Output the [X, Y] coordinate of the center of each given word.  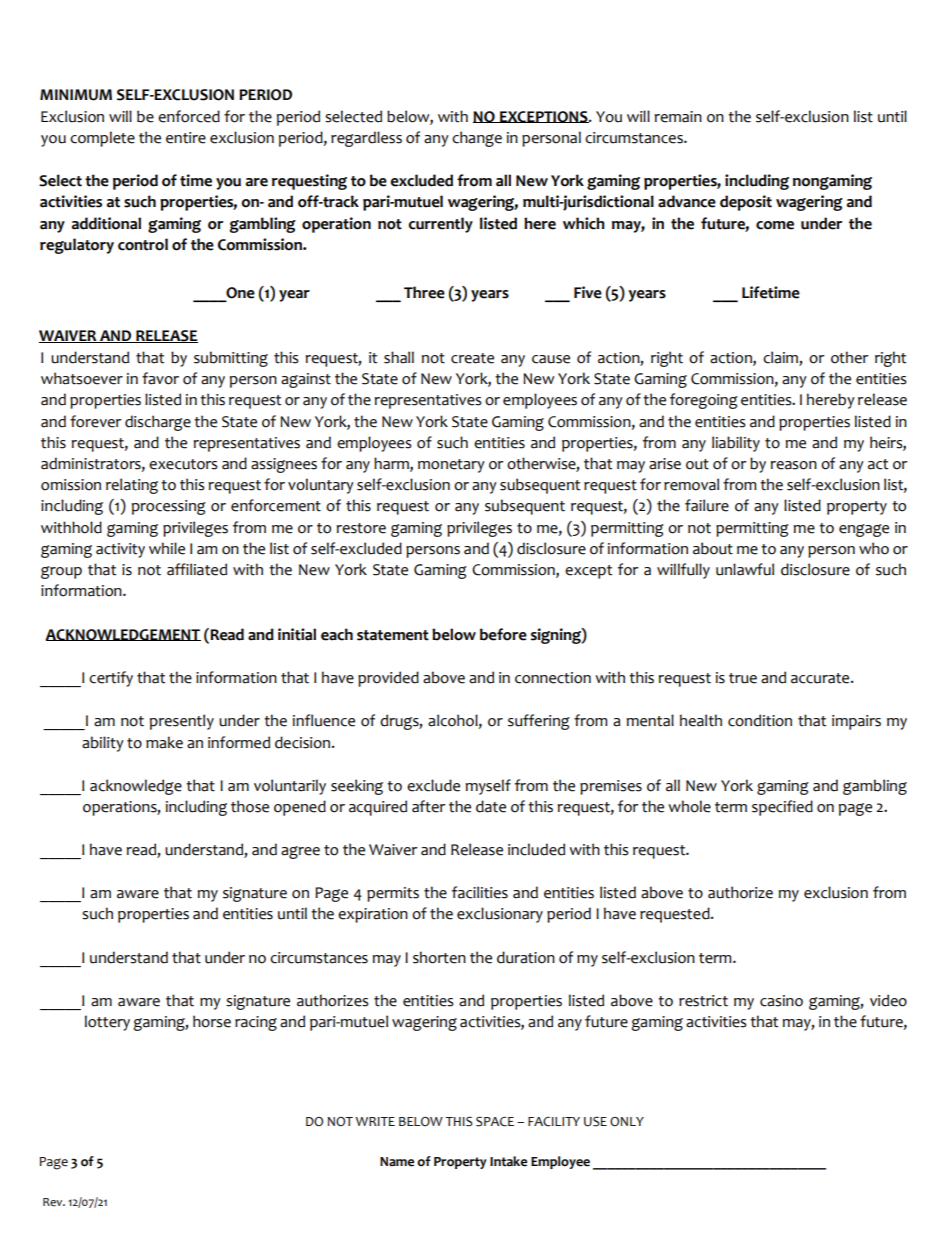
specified [782, 808]
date [491, 806]
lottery [107, 1023]
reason [794, 465]
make [164, 742]
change [477, 139]
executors [183, 464]
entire [186, 138]
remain [678, 117]
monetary [451, 466]
